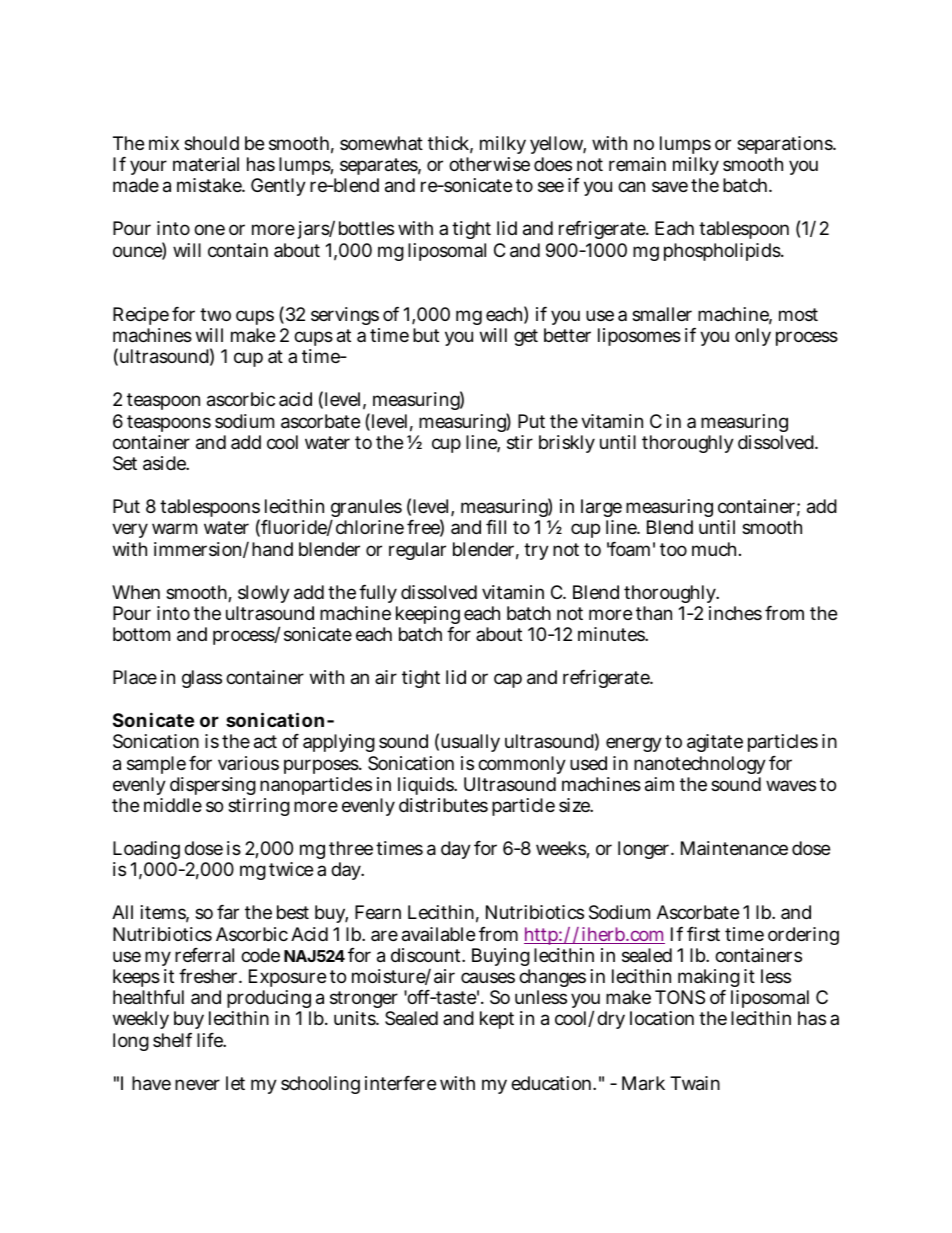 The height and width of the page is (1233, 952). What do you see at coordinates (695, 1083) in the page?
I see `Twain` at bounding box center [695, 1083].
